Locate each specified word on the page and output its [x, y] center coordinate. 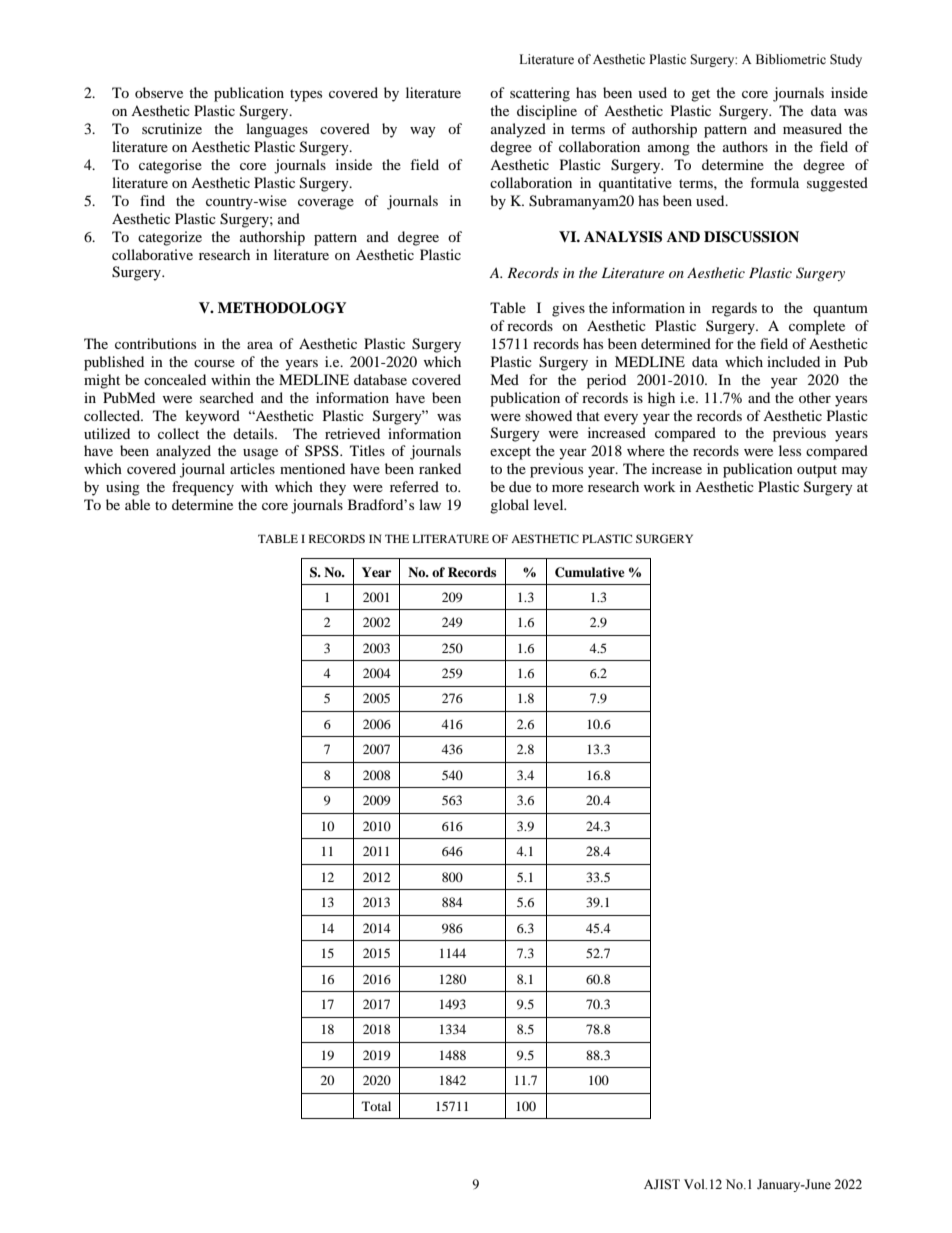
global [509, 506]
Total [376, 1106]
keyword [212, 417]
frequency [203, 488]
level [550, 504]
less [790, 450]
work [660, 486]
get [700, 95]
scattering [540, 94]
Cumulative [590, 572]
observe [159, 92]
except [510, 453]
